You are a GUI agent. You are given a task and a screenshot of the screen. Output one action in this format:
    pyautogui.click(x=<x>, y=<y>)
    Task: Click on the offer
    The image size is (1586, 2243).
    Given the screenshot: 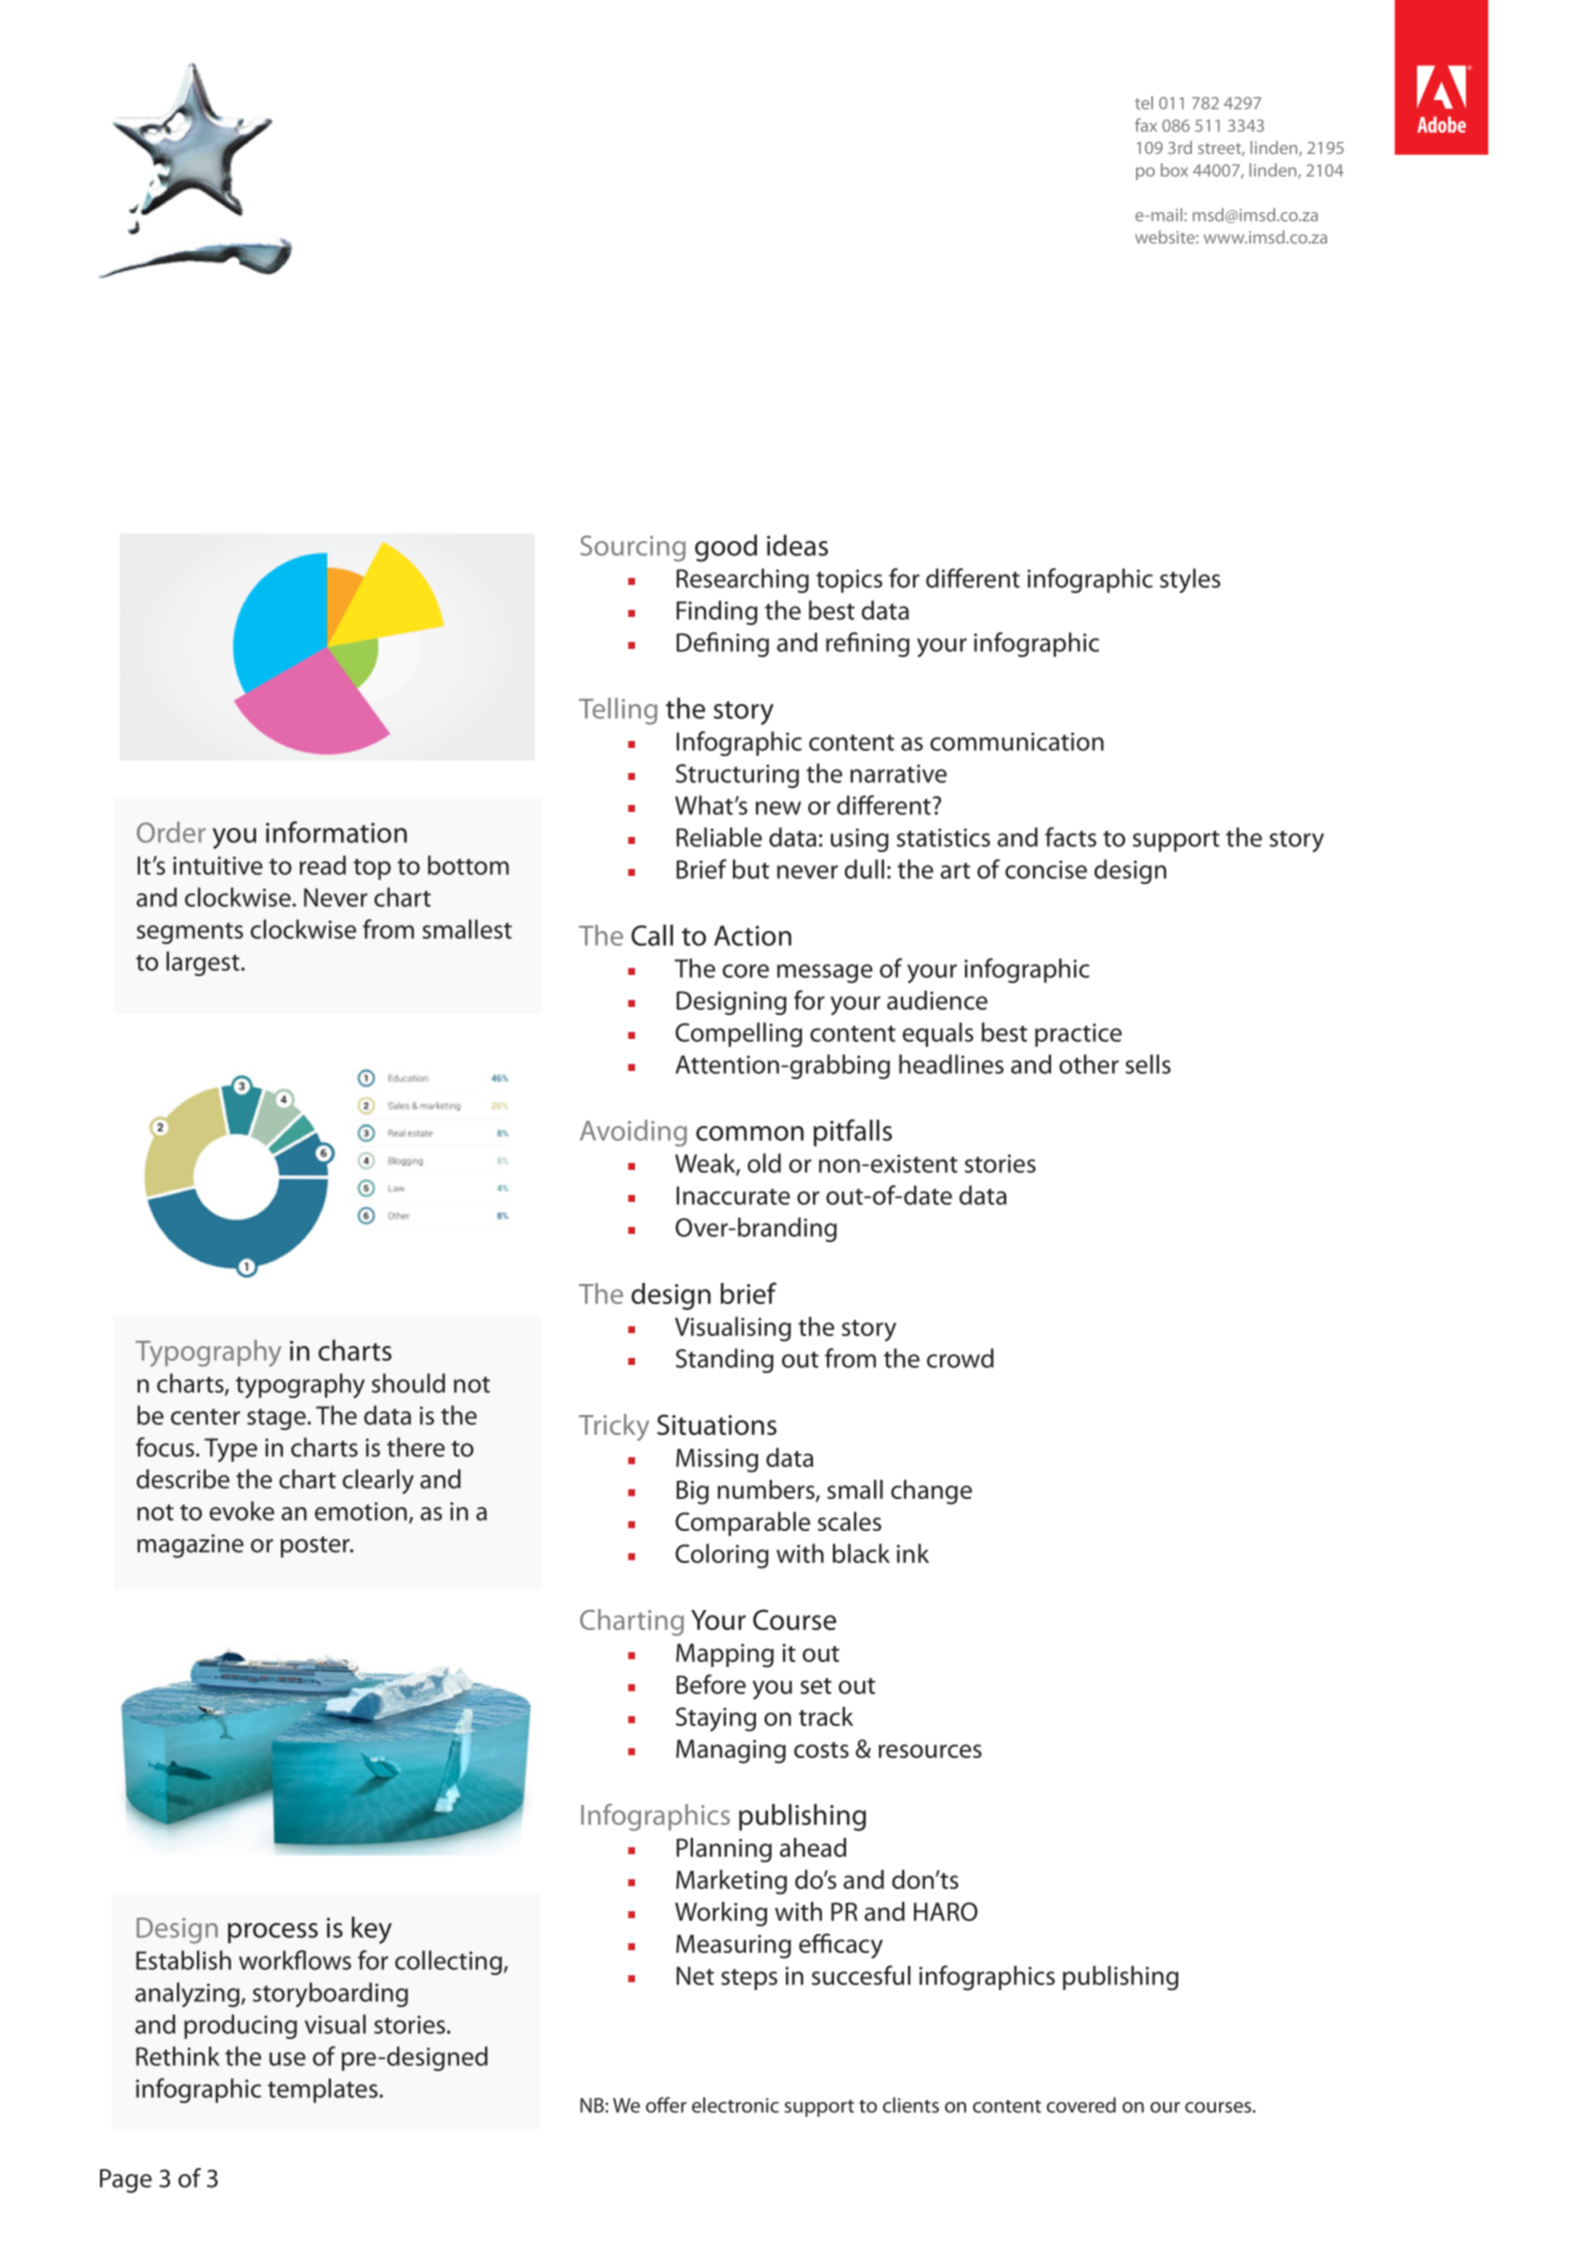 What is the action you would take?
    pyautogui.click(x=666, y=2105)
